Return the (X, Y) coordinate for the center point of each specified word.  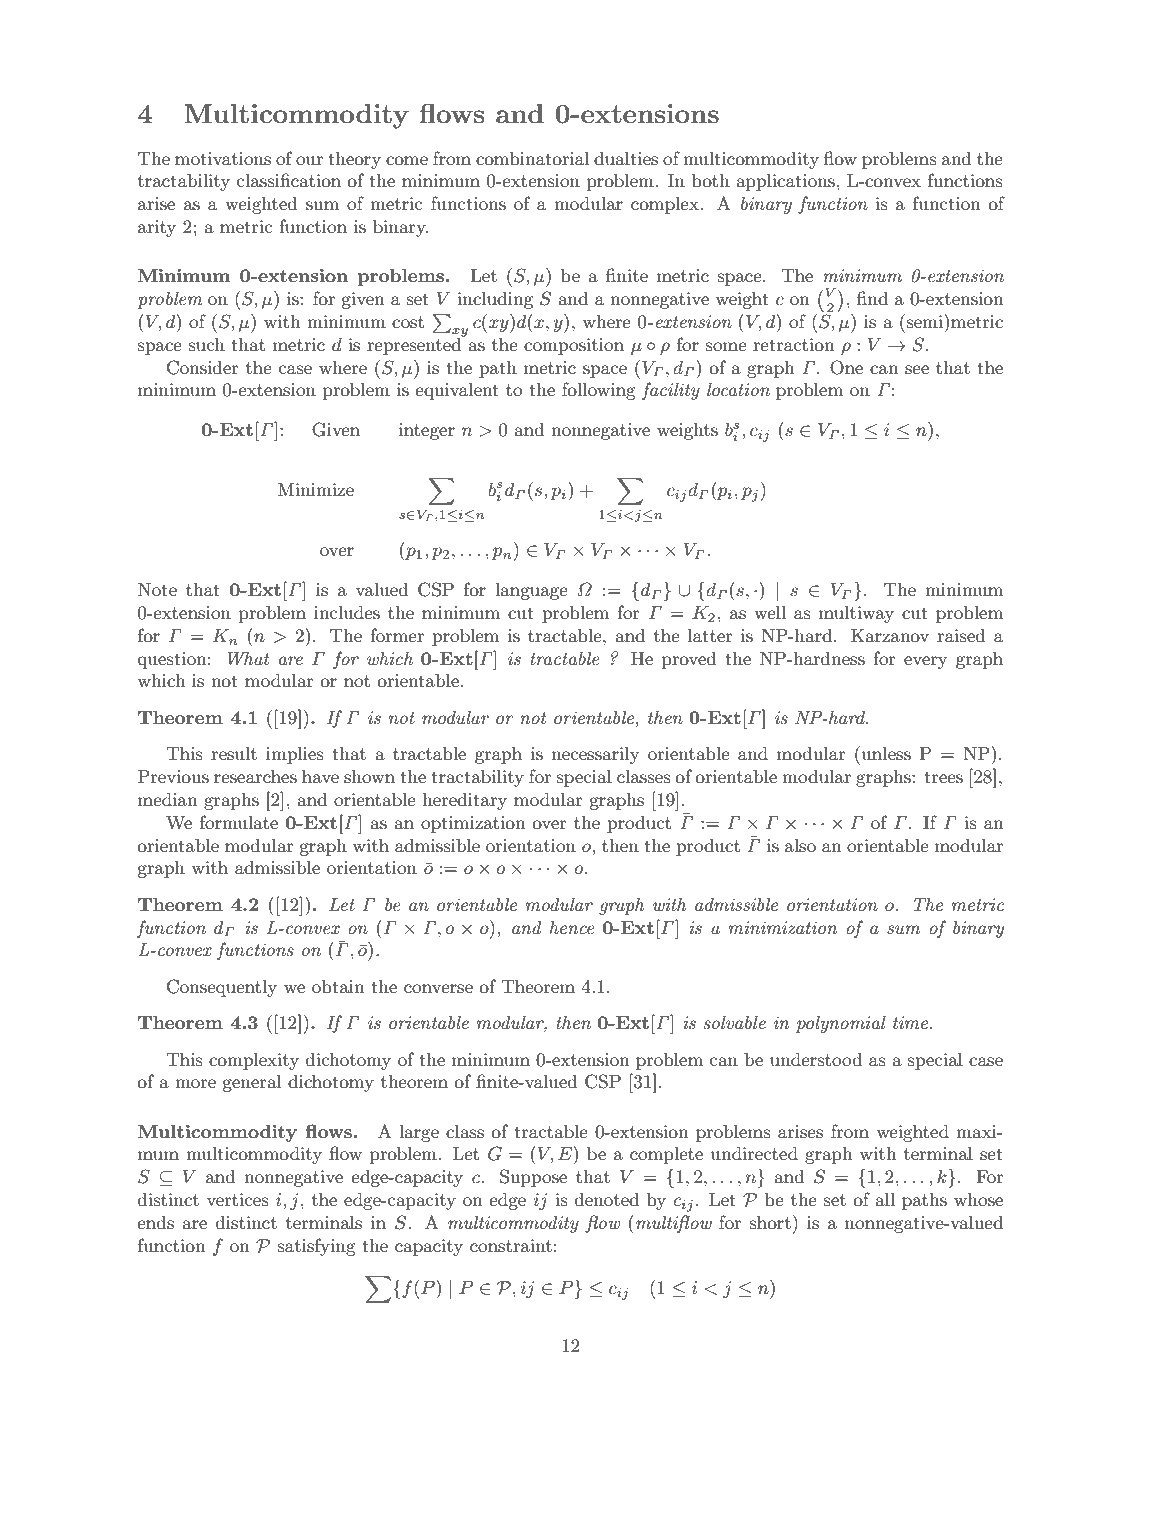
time (912, 1022)
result (234, 753)
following (599, 391)
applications (785, 182)
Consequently (222, 988)
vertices (238, 1199)
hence (572, 927)
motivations (223, 158)
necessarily (595, 755)
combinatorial (532, 158)
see (917, 369)
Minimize (316, 489)
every (925, 662)
